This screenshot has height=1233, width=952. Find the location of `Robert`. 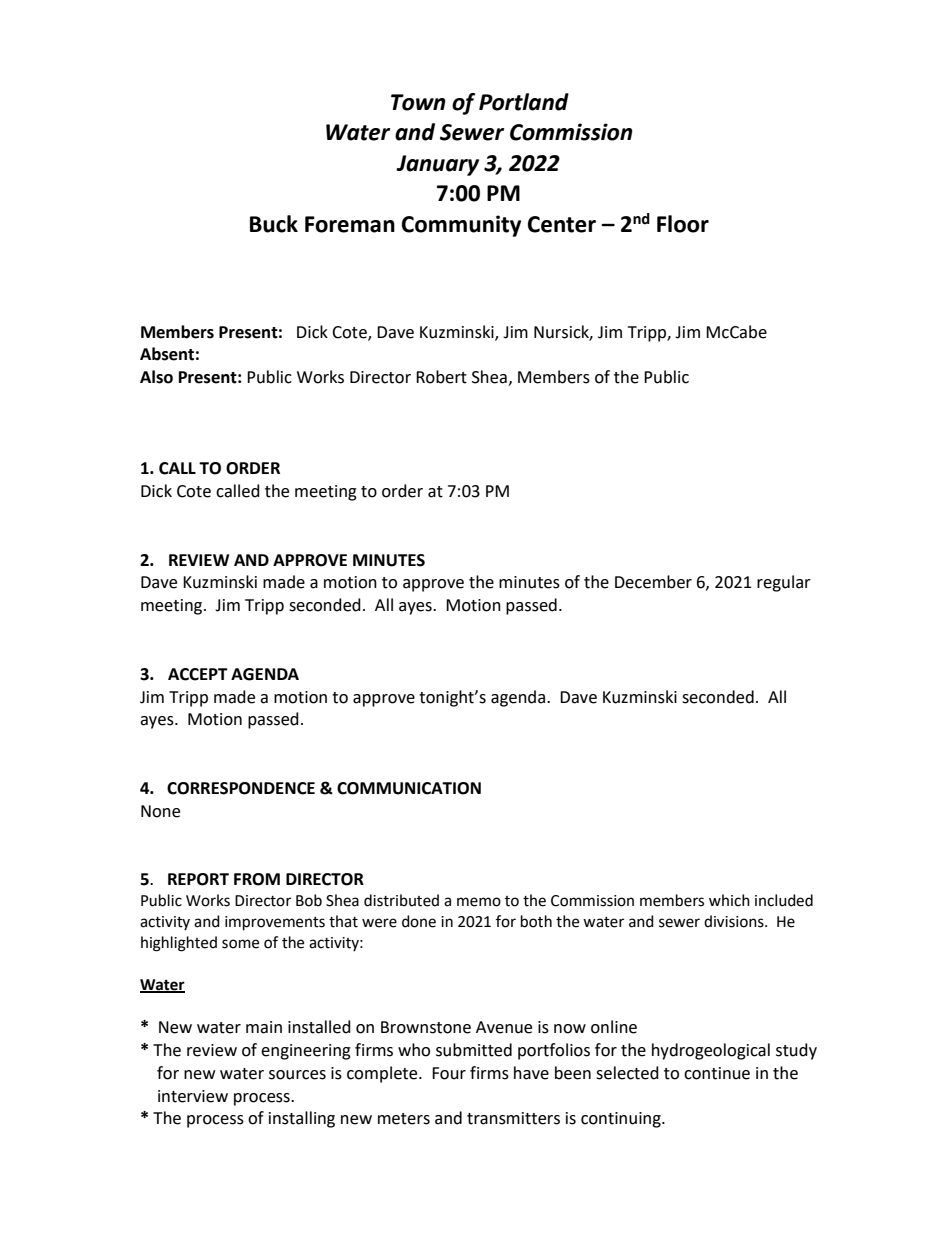

Robert is located at coordinates (441, 377).
